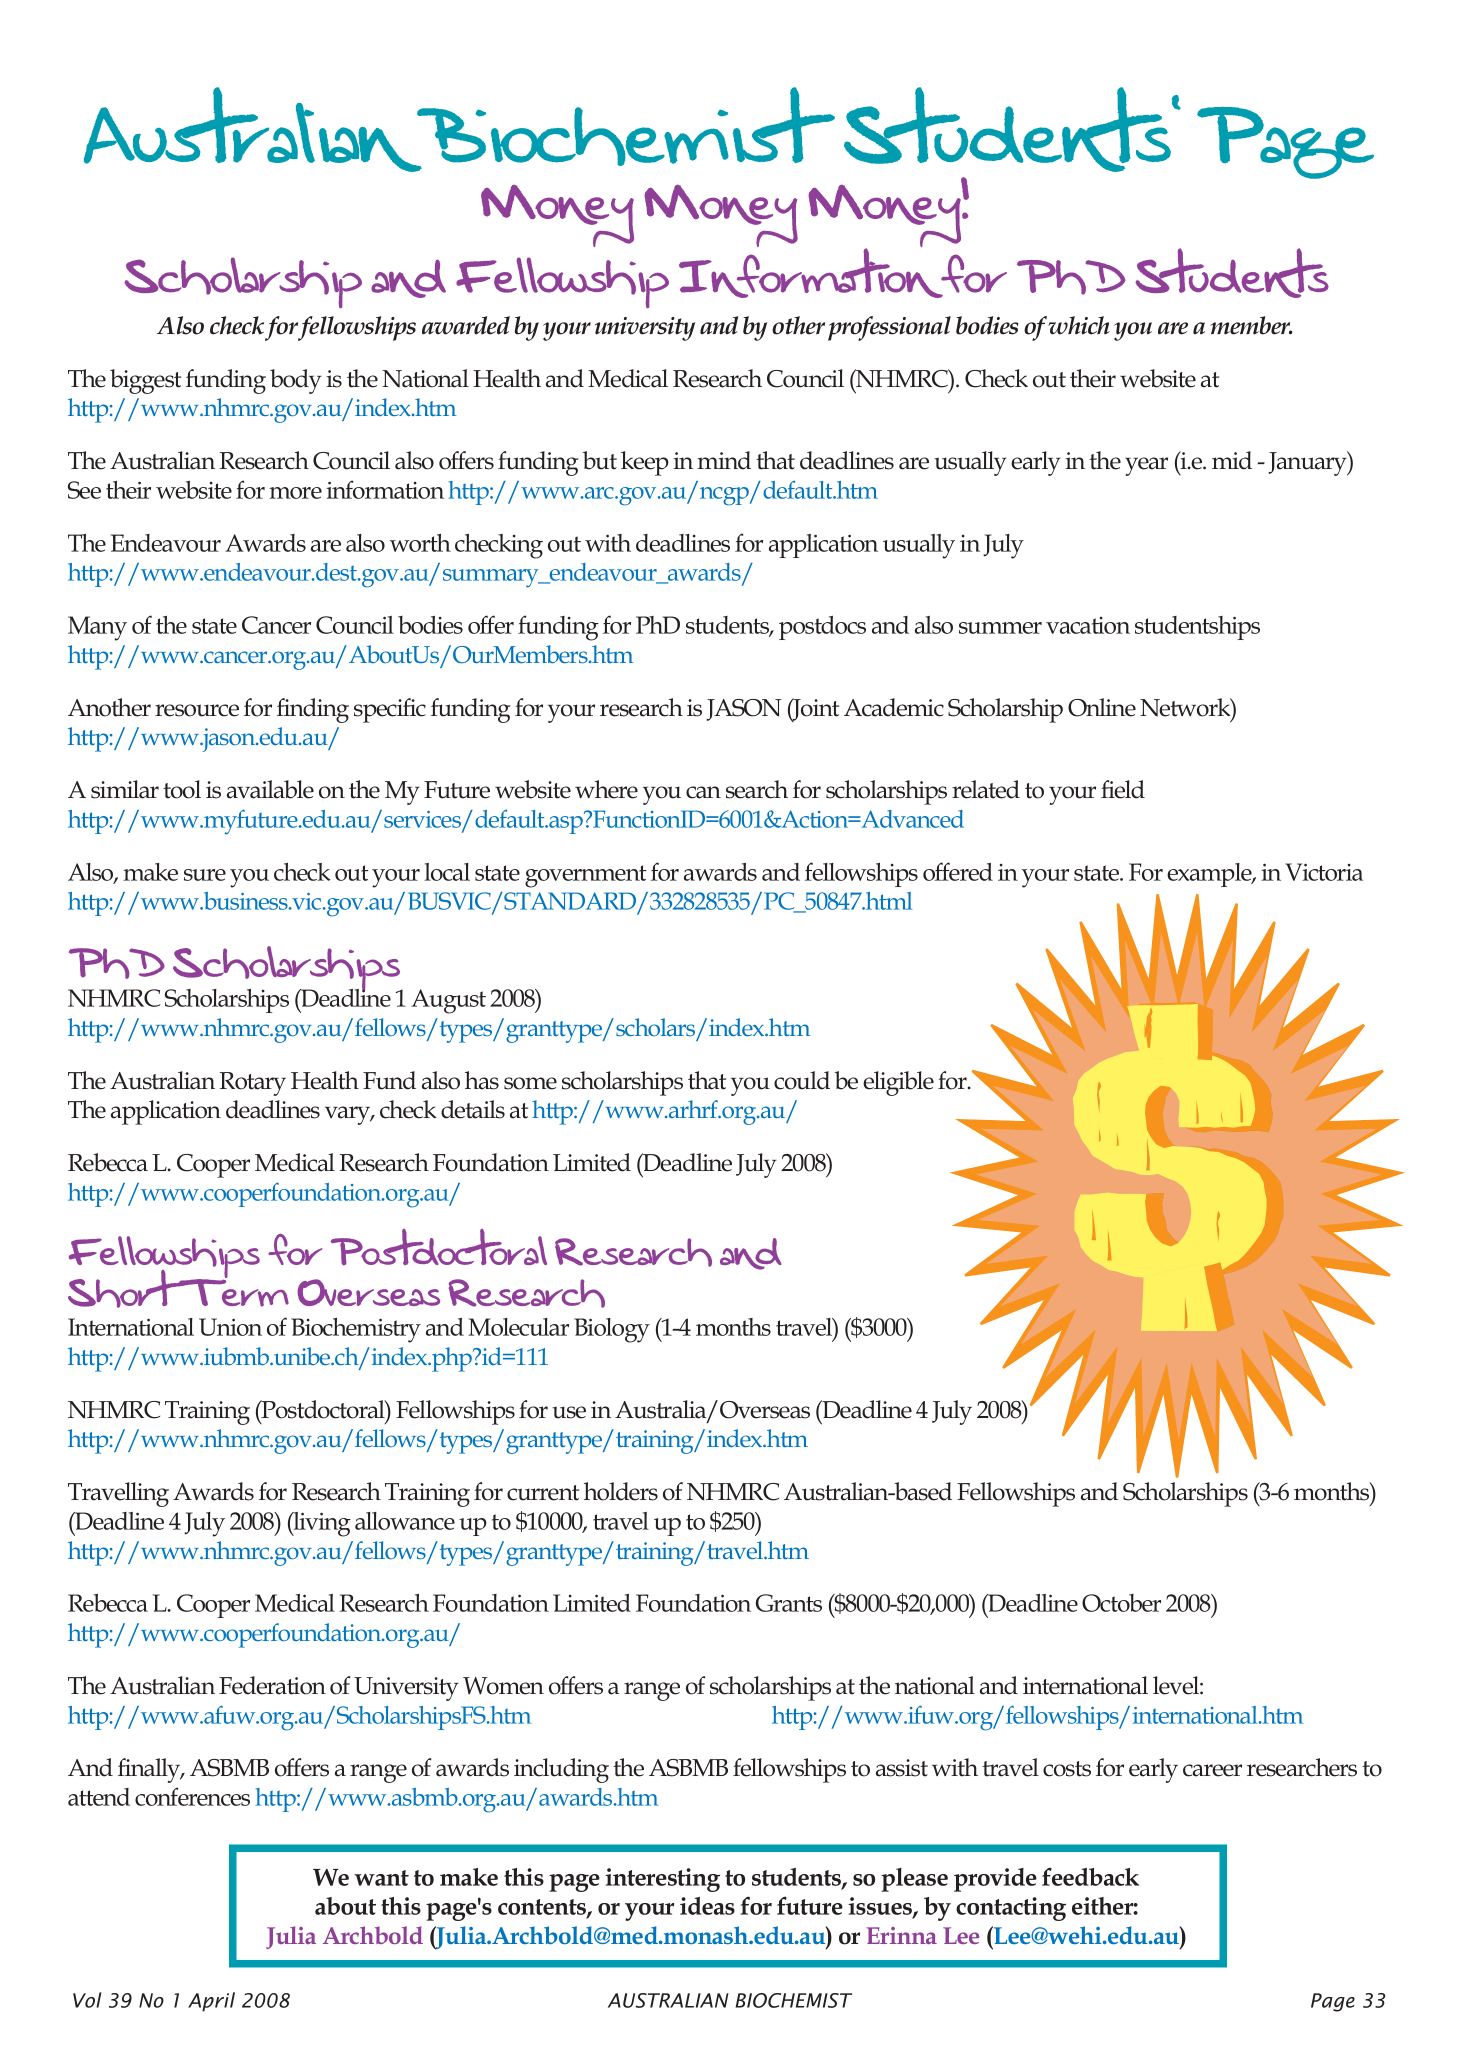  Describe the element at coordinates (1324, 872) in the document. I see `Victoria` at that location.
